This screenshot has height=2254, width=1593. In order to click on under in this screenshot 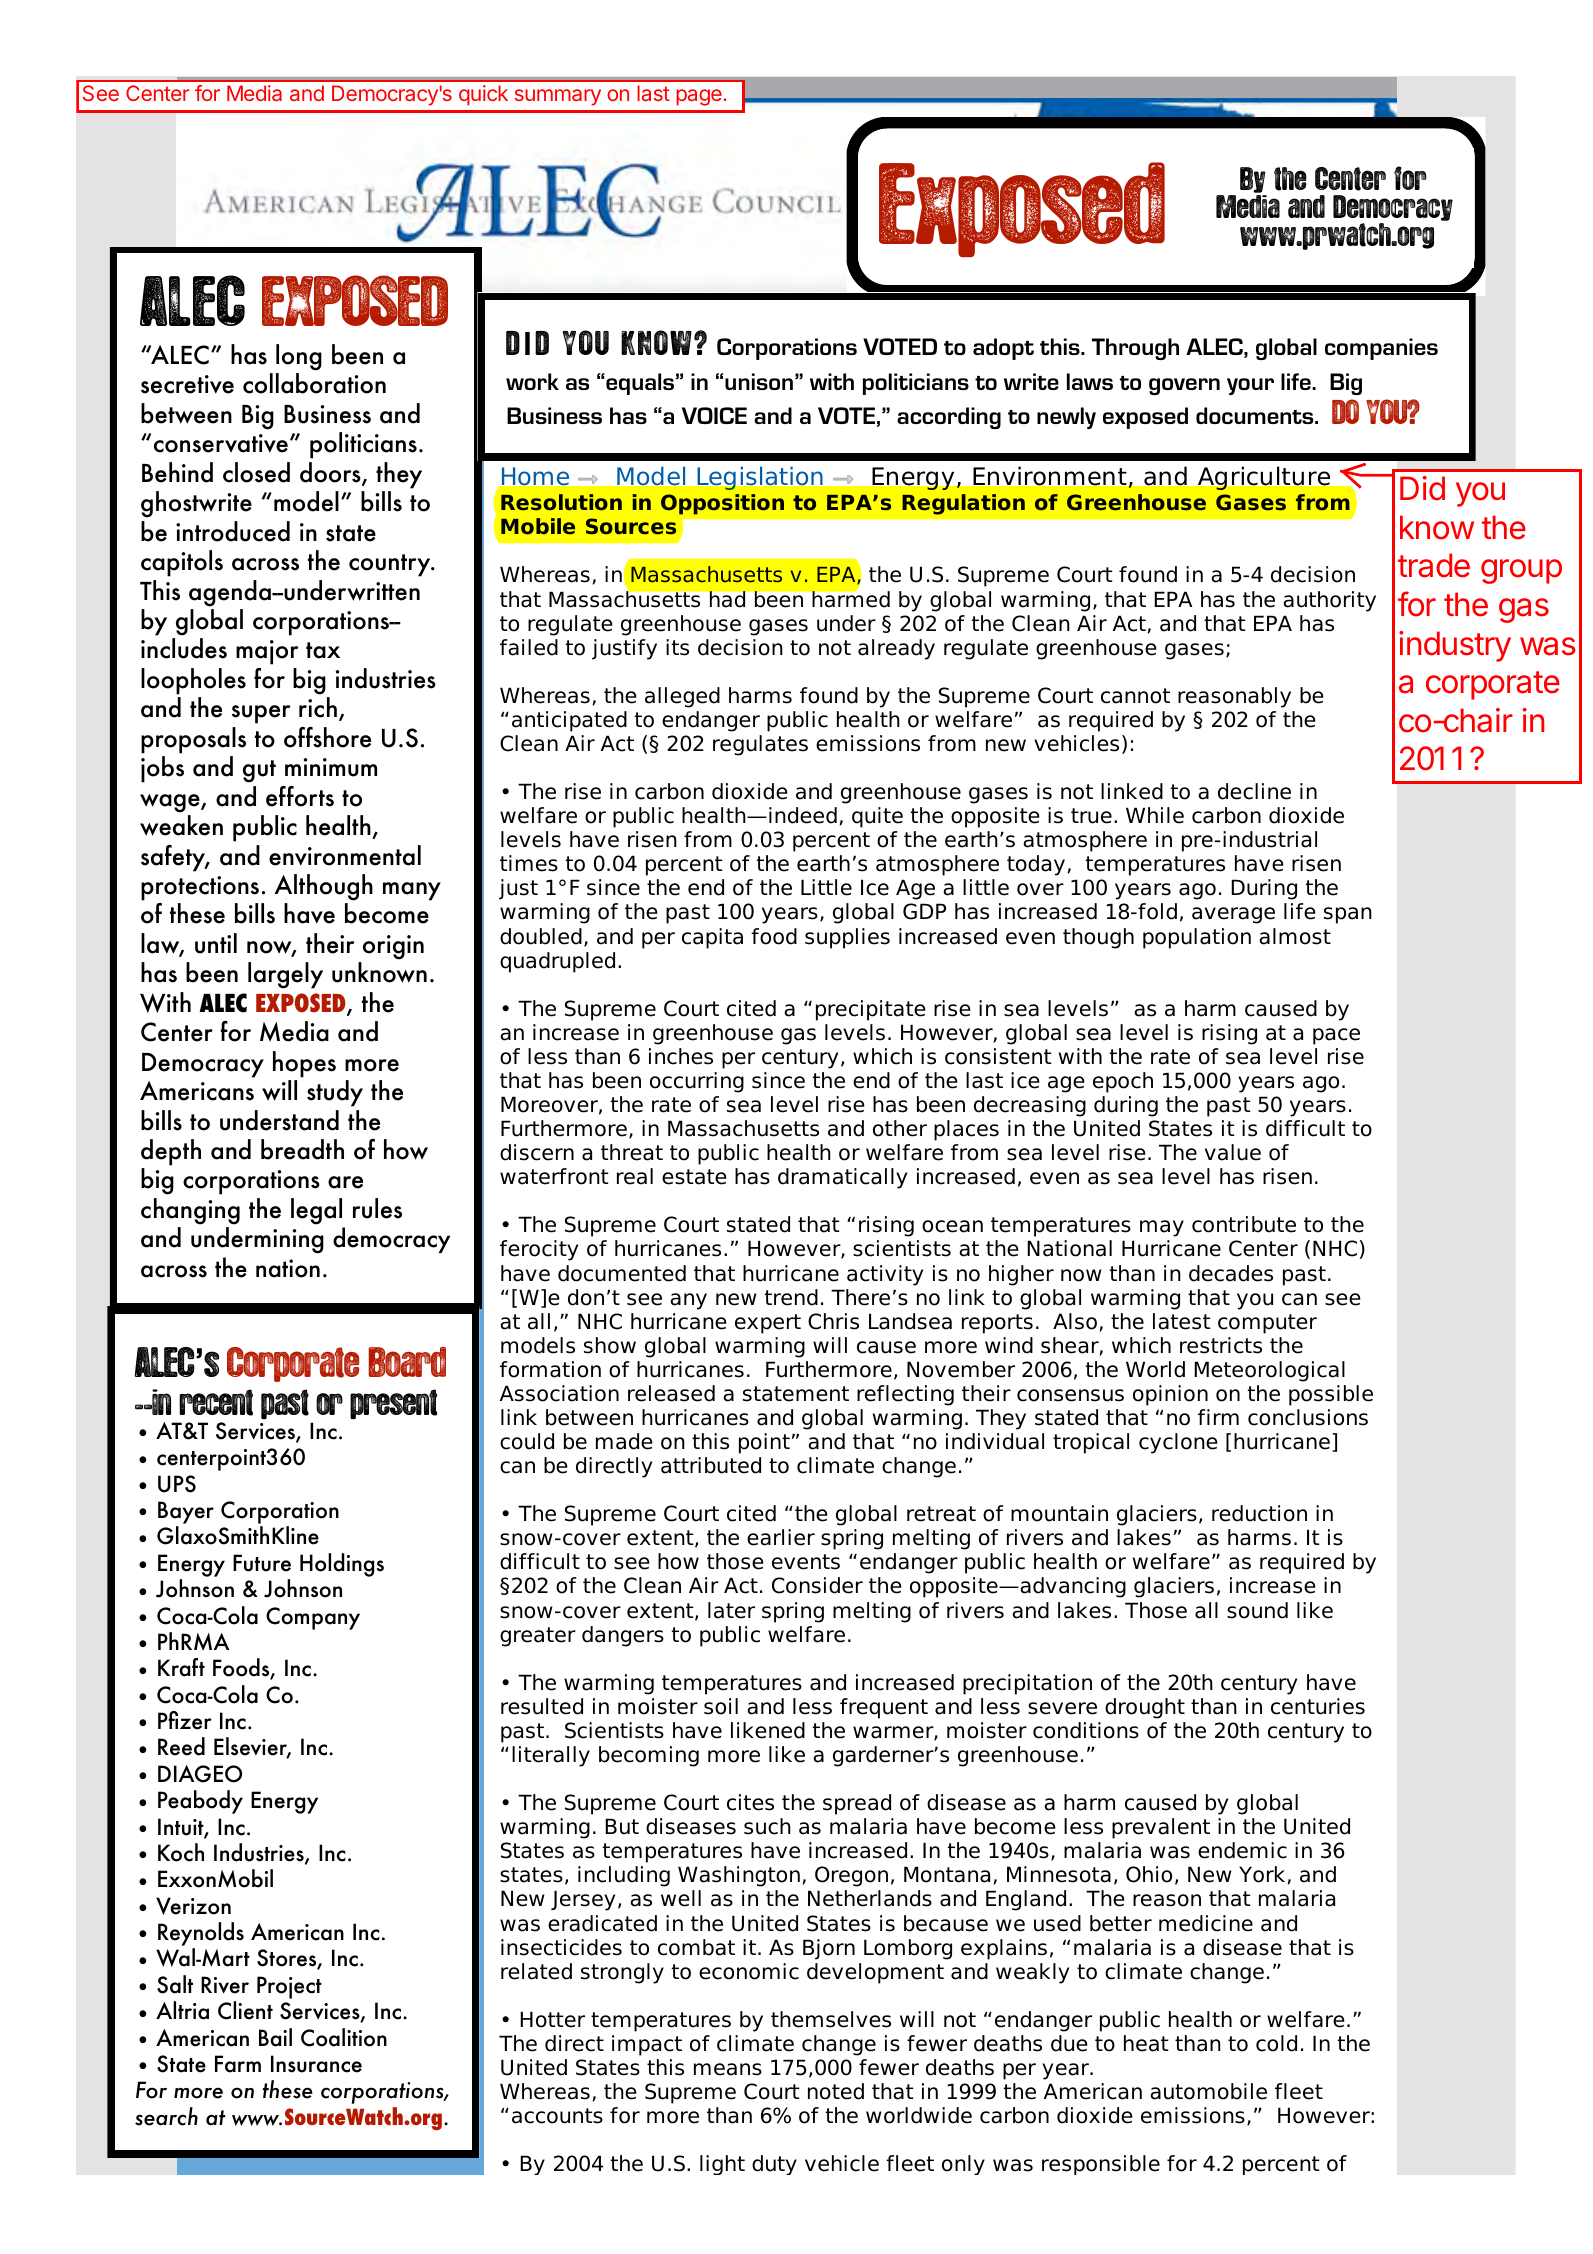, I will do `click(846, 623)`.
